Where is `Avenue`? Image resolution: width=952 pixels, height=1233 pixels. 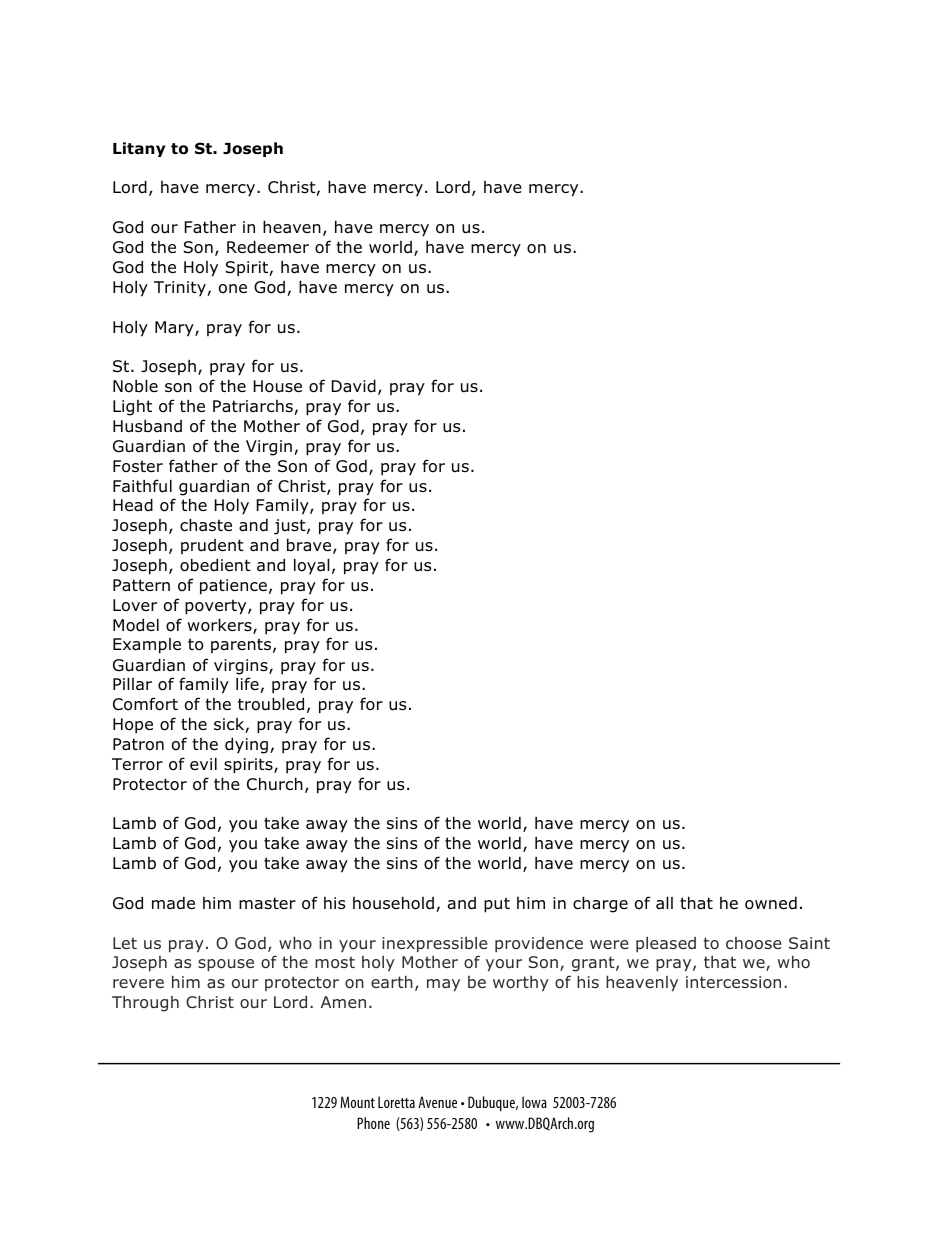
Avenue is located at coordinates (437, 1102).
